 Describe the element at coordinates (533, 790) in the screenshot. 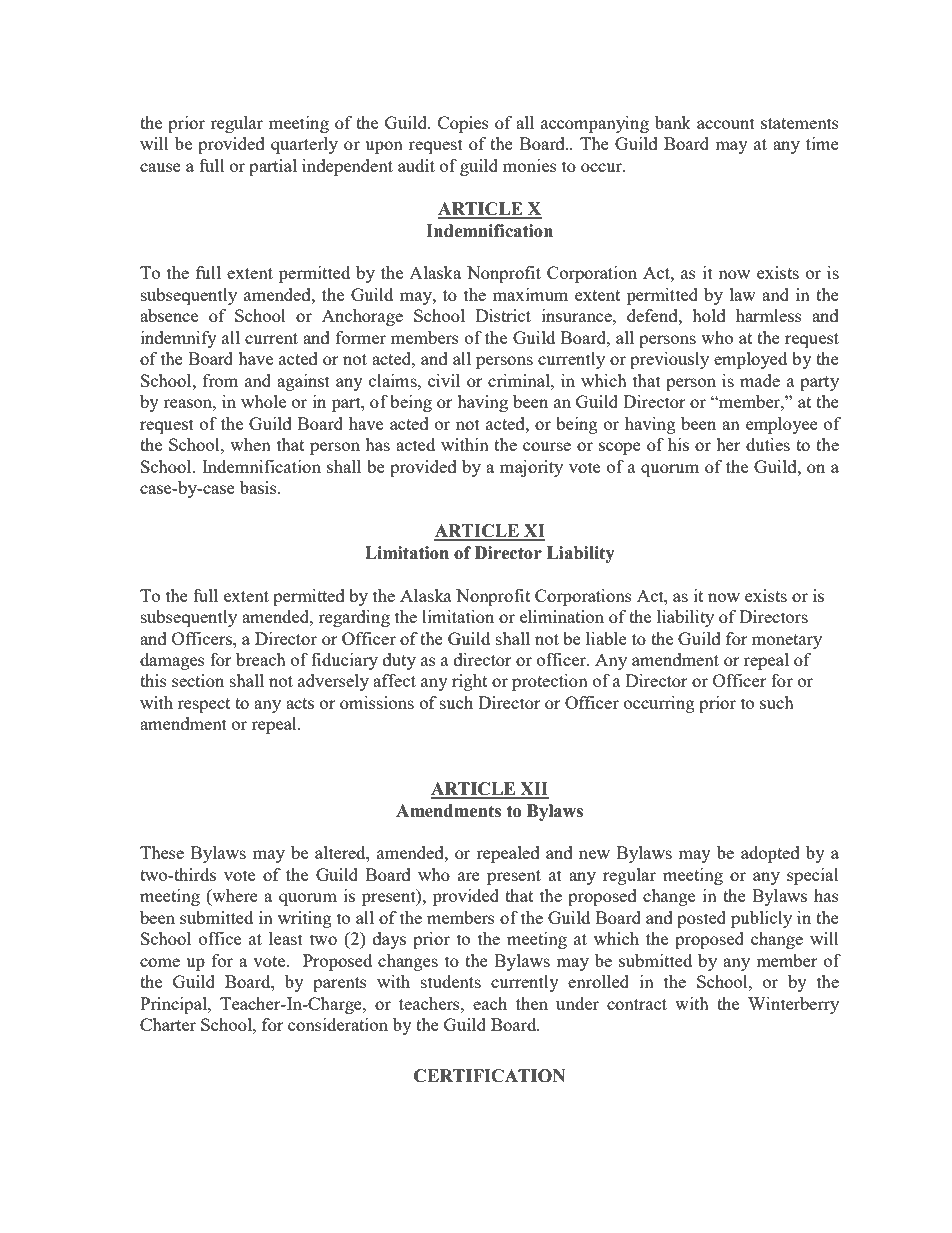

I see `XII` at that location.
